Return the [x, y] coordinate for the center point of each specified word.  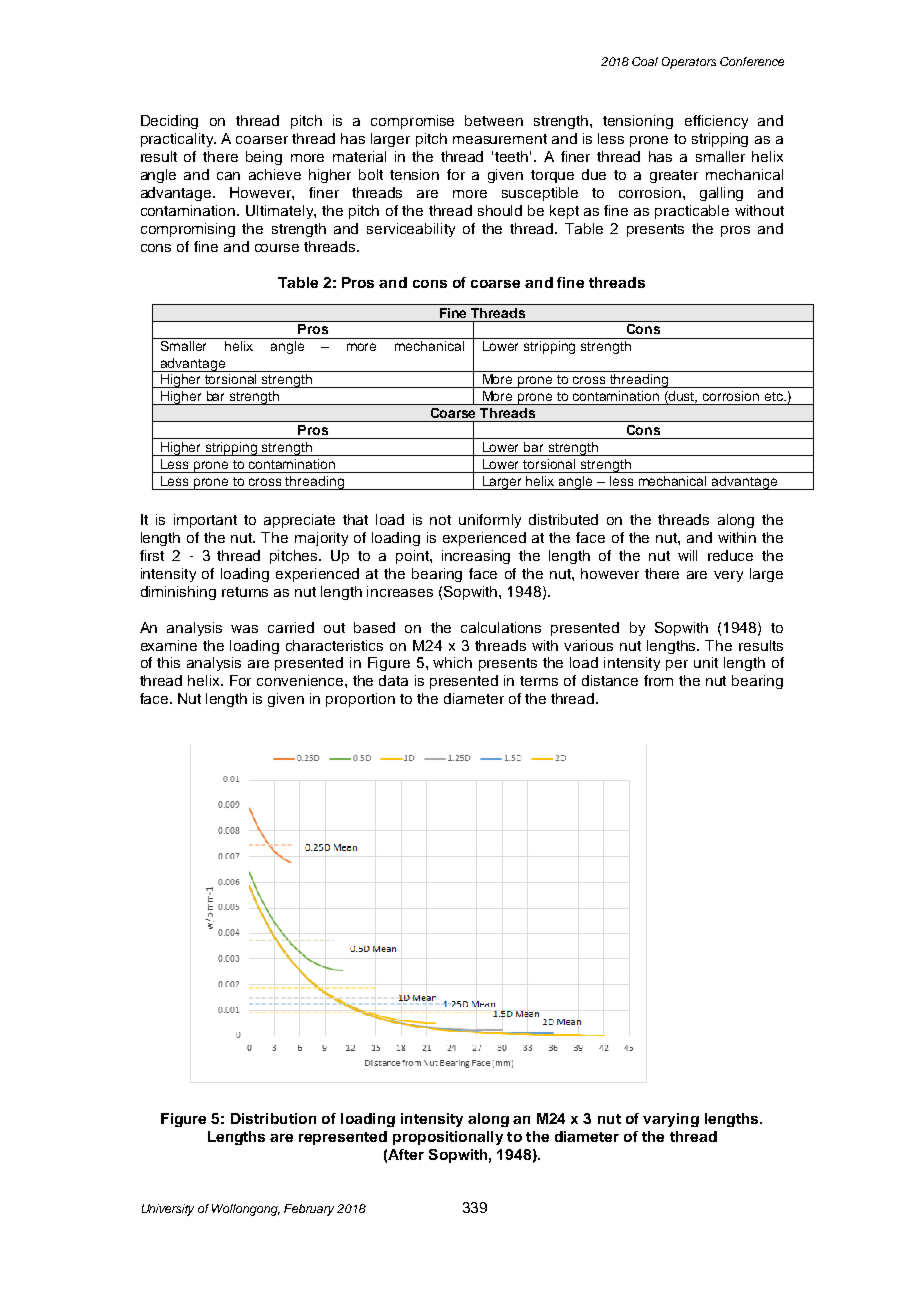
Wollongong [246, 1210]
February [309, 1210]
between [494, 120]
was [244, 629]
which [452, 662]
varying [671, 1120]
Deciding [169, 122]
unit [706, 662]
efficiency [716, 122]
